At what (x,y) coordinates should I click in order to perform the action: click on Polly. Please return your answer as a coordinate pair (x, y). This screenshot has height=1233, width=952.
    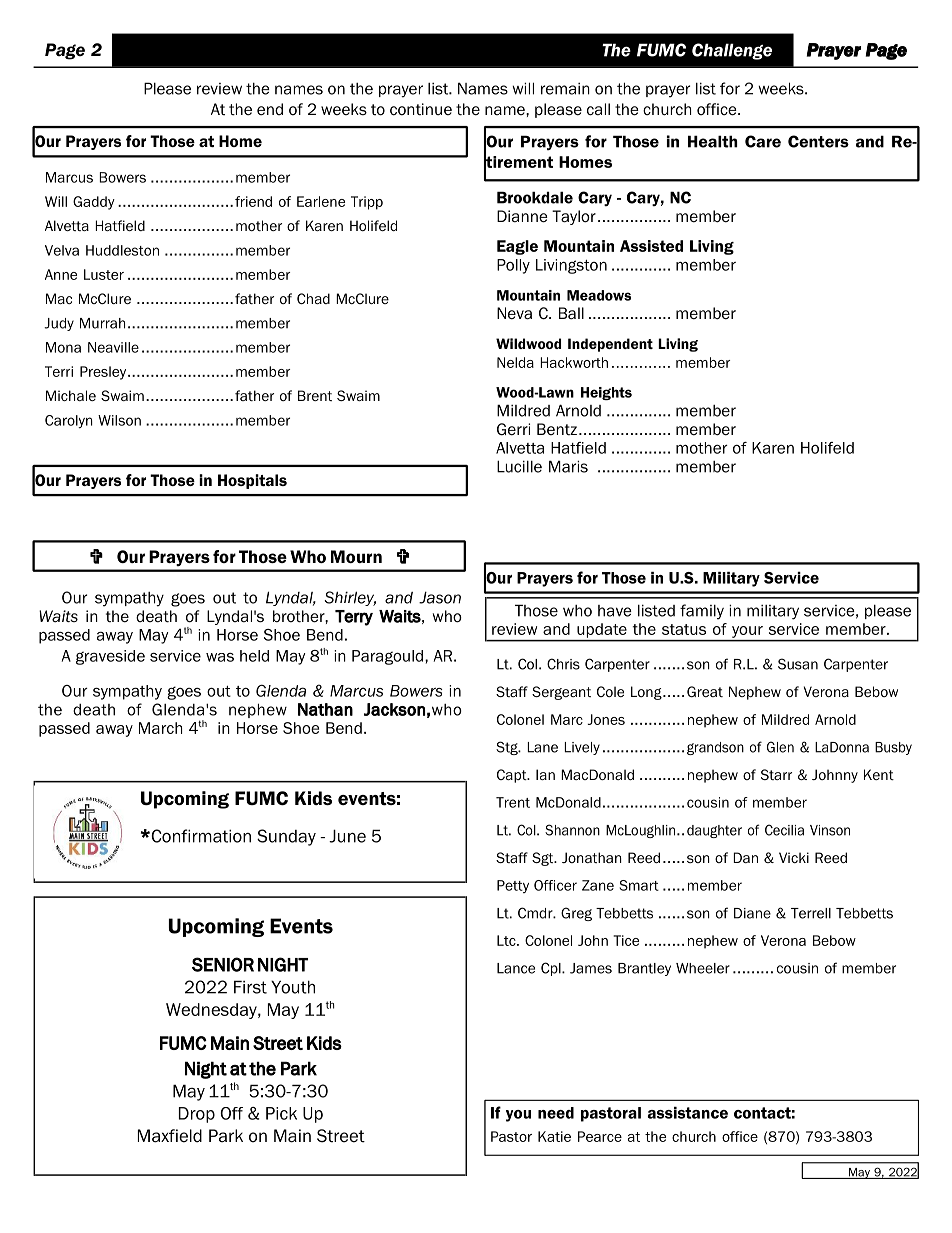
    Looking at the image, I should click on (513, 266).
